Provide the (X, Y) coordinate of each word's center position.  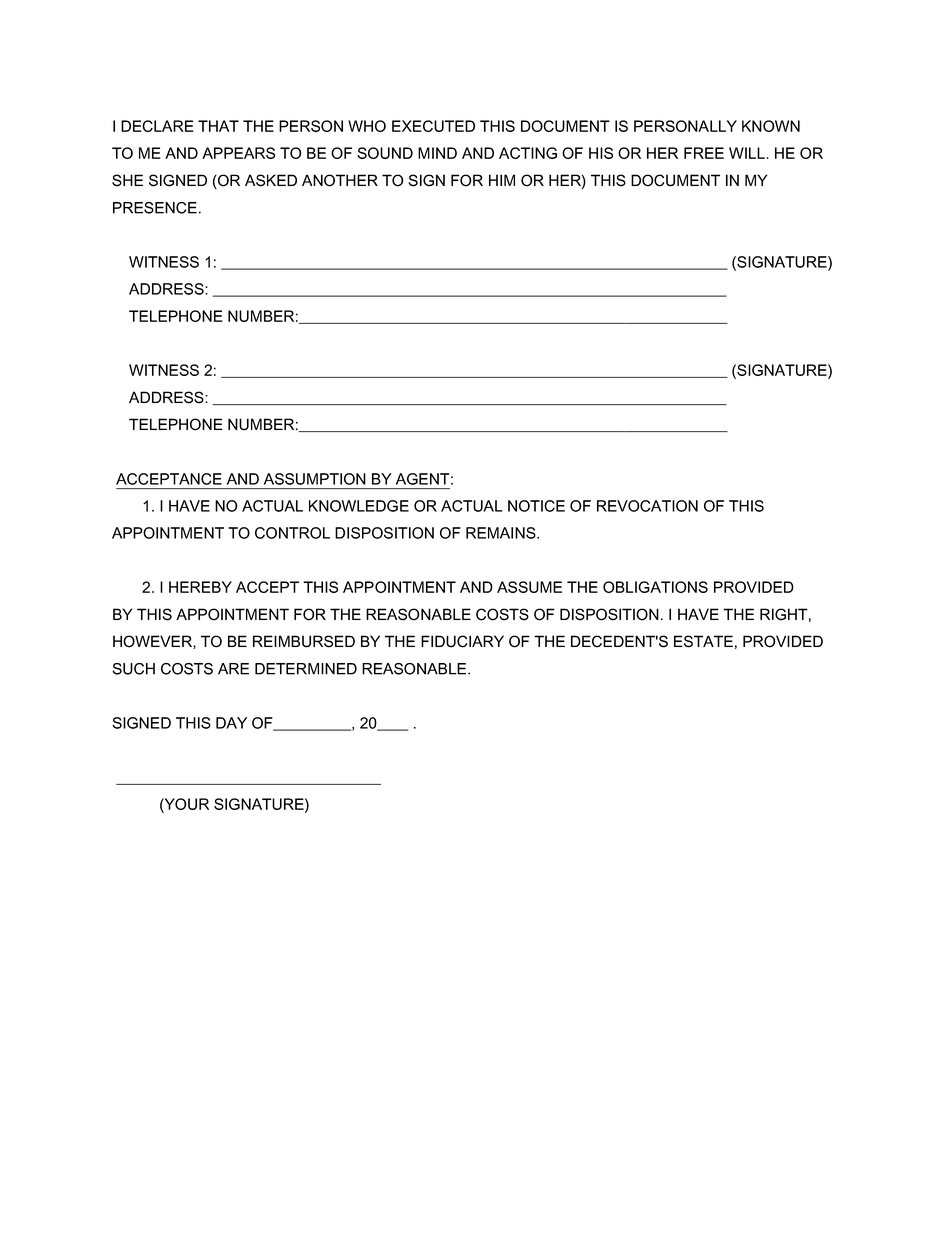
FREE (704, 153)
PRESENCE (155, 208)
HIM (502, 180)
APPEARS (238, 153)
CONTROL (292, 533)
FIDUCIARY (462, 641)
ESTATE (703, 641)
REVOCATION (647, 506)
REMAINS (502, 533)
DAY (231, 723)
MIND (437, 153)
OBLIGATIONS (655, 587)
